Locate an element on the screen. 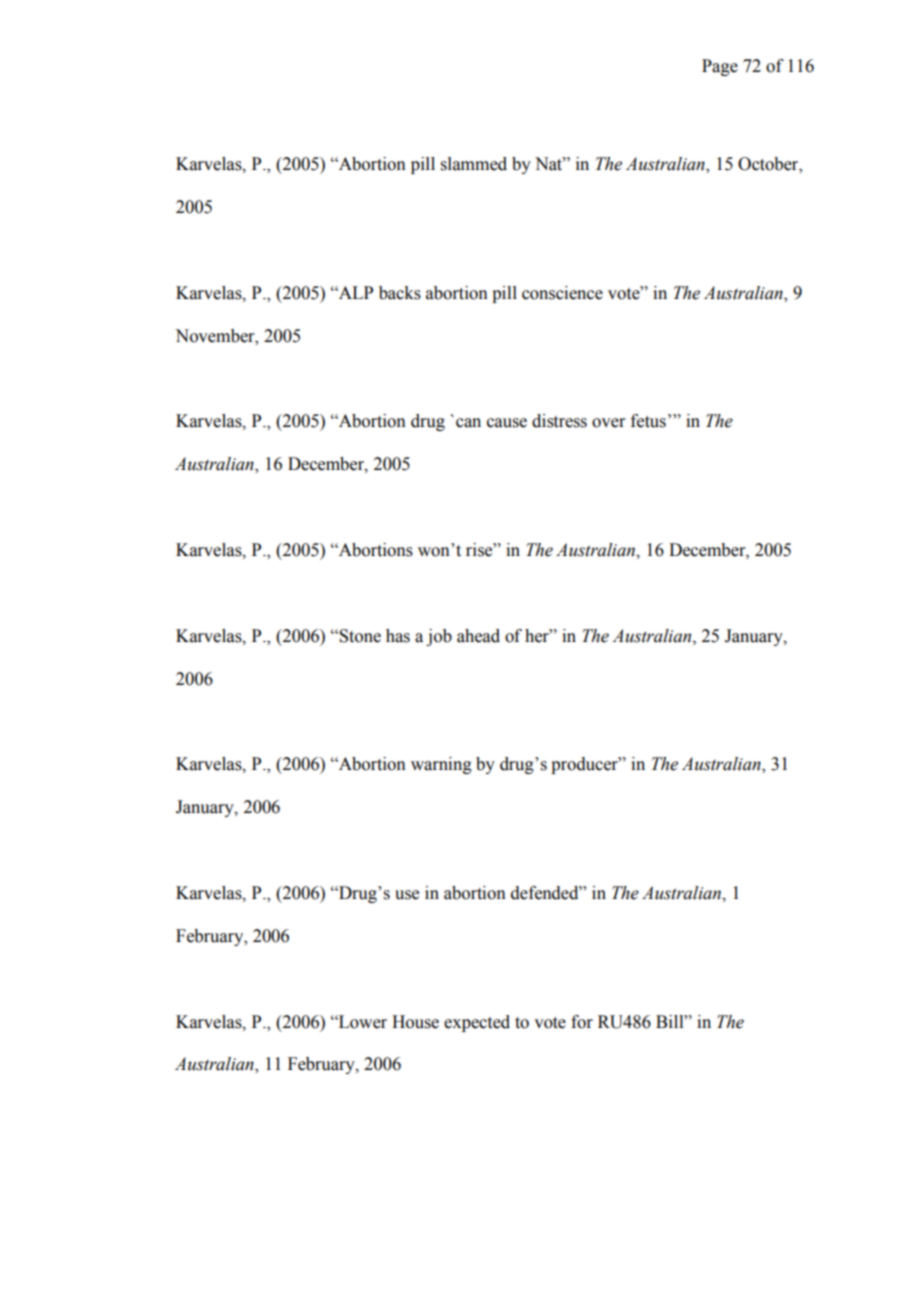 This screenshot has width=924, height=1308. expected is located at coordinates (477, 1023).
